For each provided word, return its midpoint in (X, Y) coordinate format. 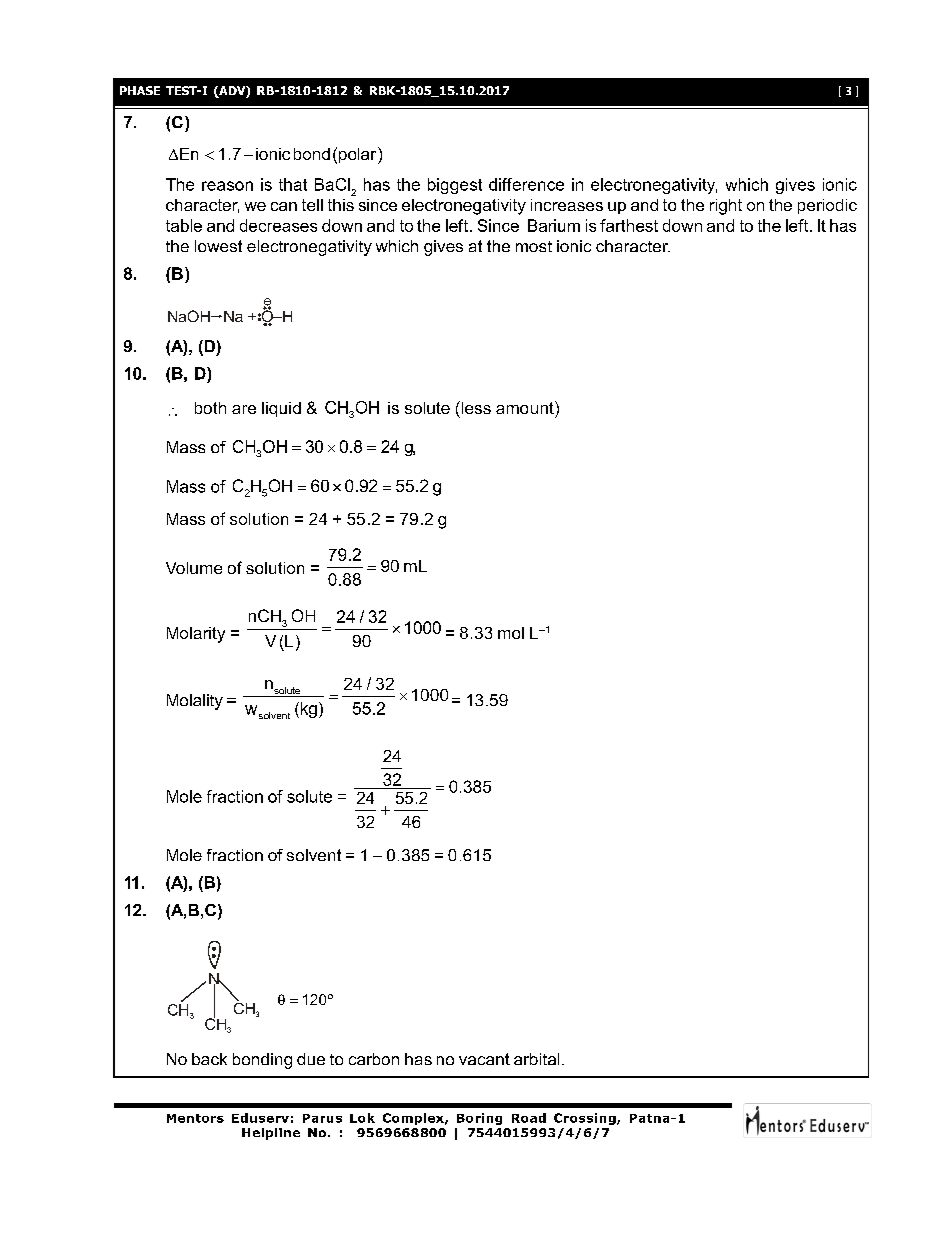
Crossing (586, 1119)
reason (227, 186)
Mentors (195, 1118)
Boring (479, 1119)
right (726, 207)
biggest (455, 186)
